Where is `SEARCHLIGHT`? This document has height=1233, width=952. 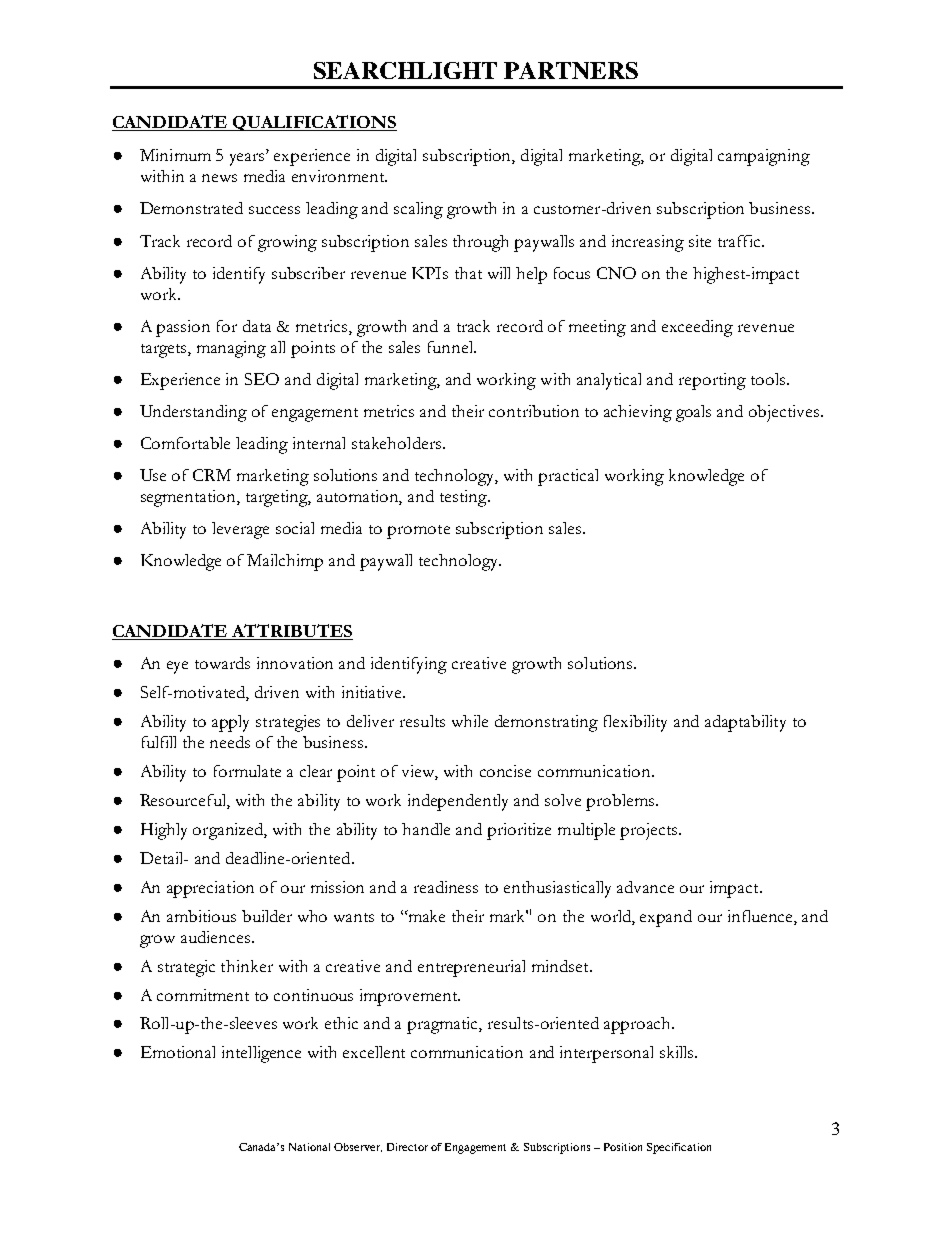 SEARCHLIGHT is located at coordinates (405, 70).
